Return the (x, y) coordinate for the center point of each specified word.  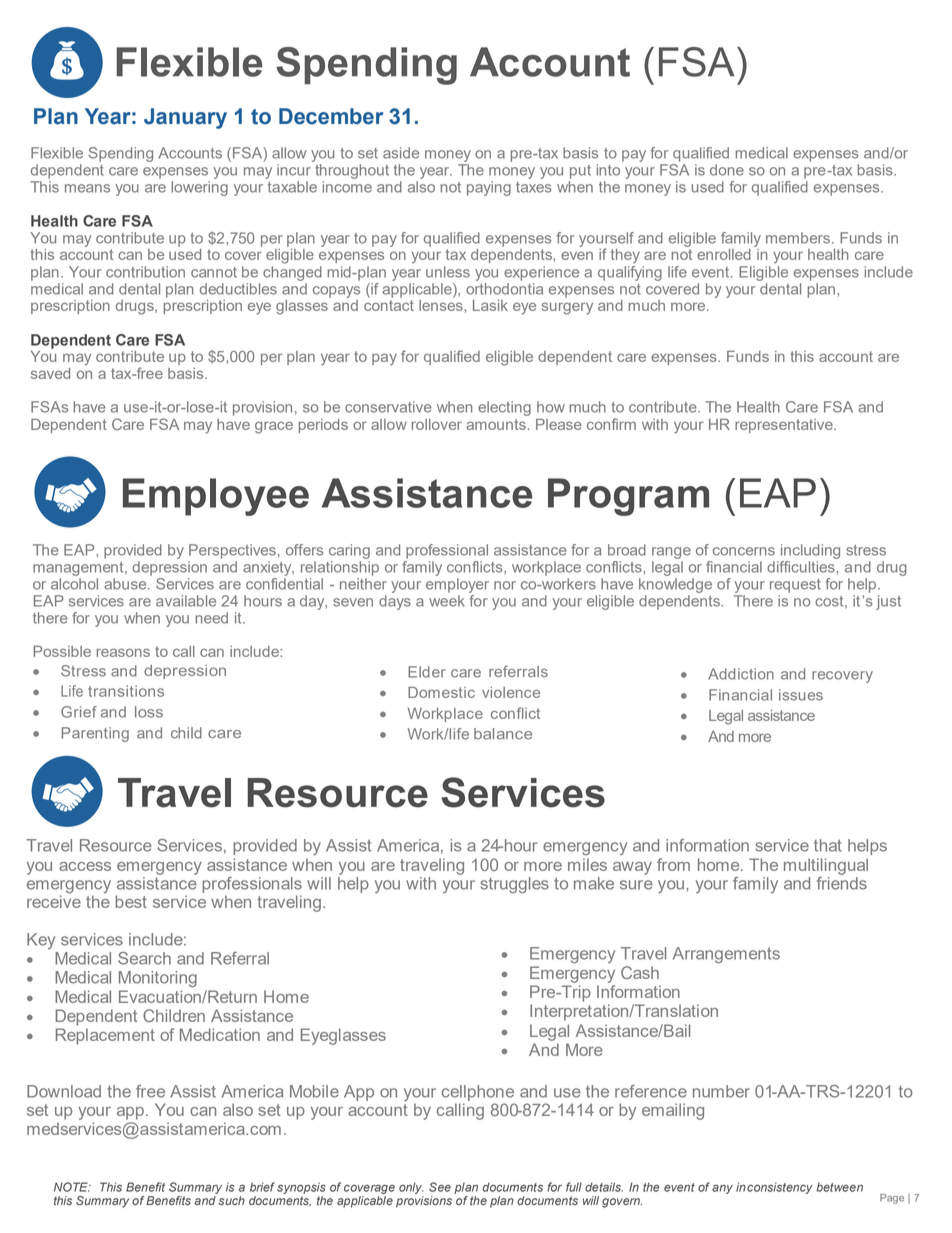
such (231, 1200)
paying (489, 188)
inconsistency (774, 1188)
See (440, 1187)
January (185, 118)
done (727, 170)
